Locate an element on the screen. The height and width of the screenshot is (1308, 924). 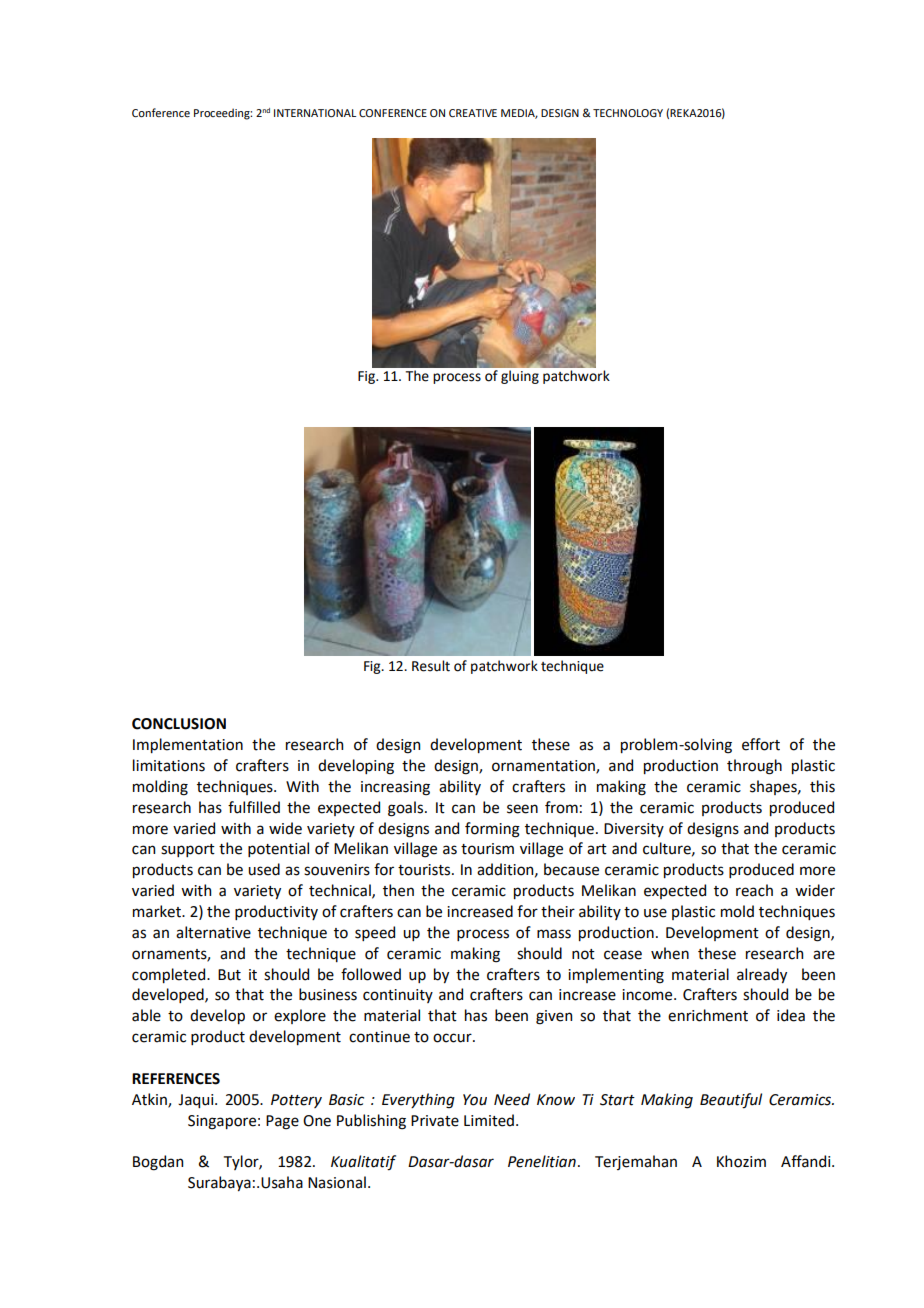
Page is located at coordinates (282, 1122).
